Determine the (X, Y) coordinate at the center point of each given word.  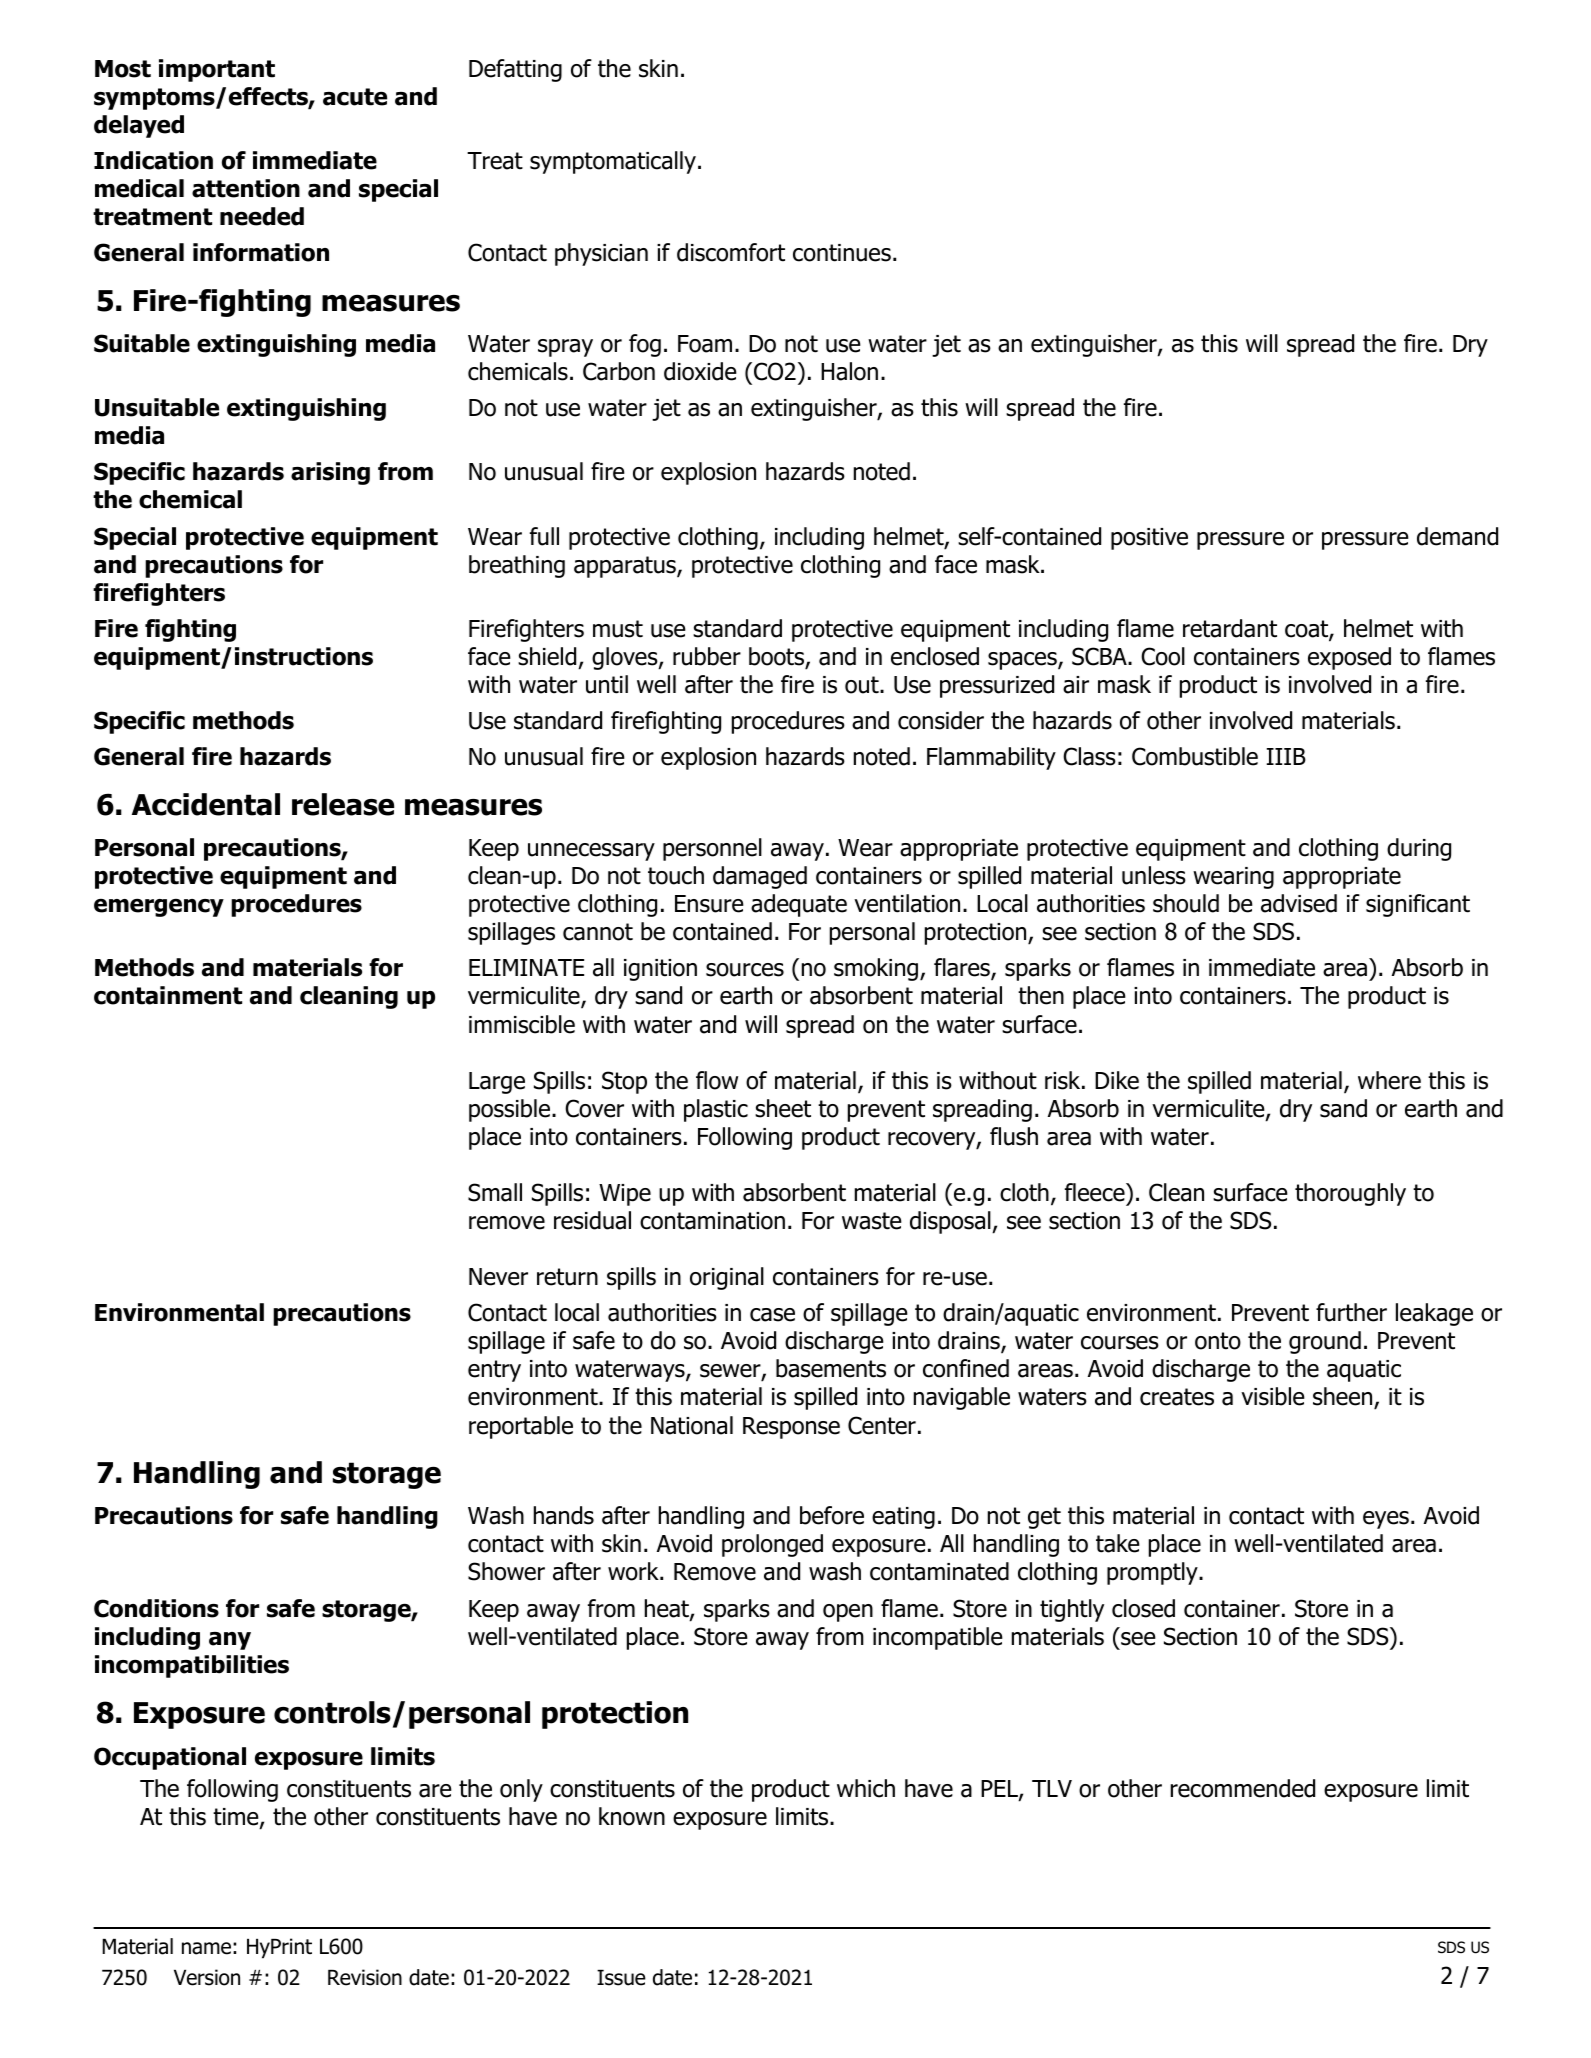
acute (355, 97)
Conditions (156, 1608)
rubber (707, 656)
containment (168, 995)
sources (745, 970)
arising (330, 473)
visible (1273, 1396)
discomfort (731, 252)
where (1389, 1080)
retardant (1230, 628)
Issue (621, 1978)
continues (842, 253)
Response (791, 1428)
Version (207, 1977)
